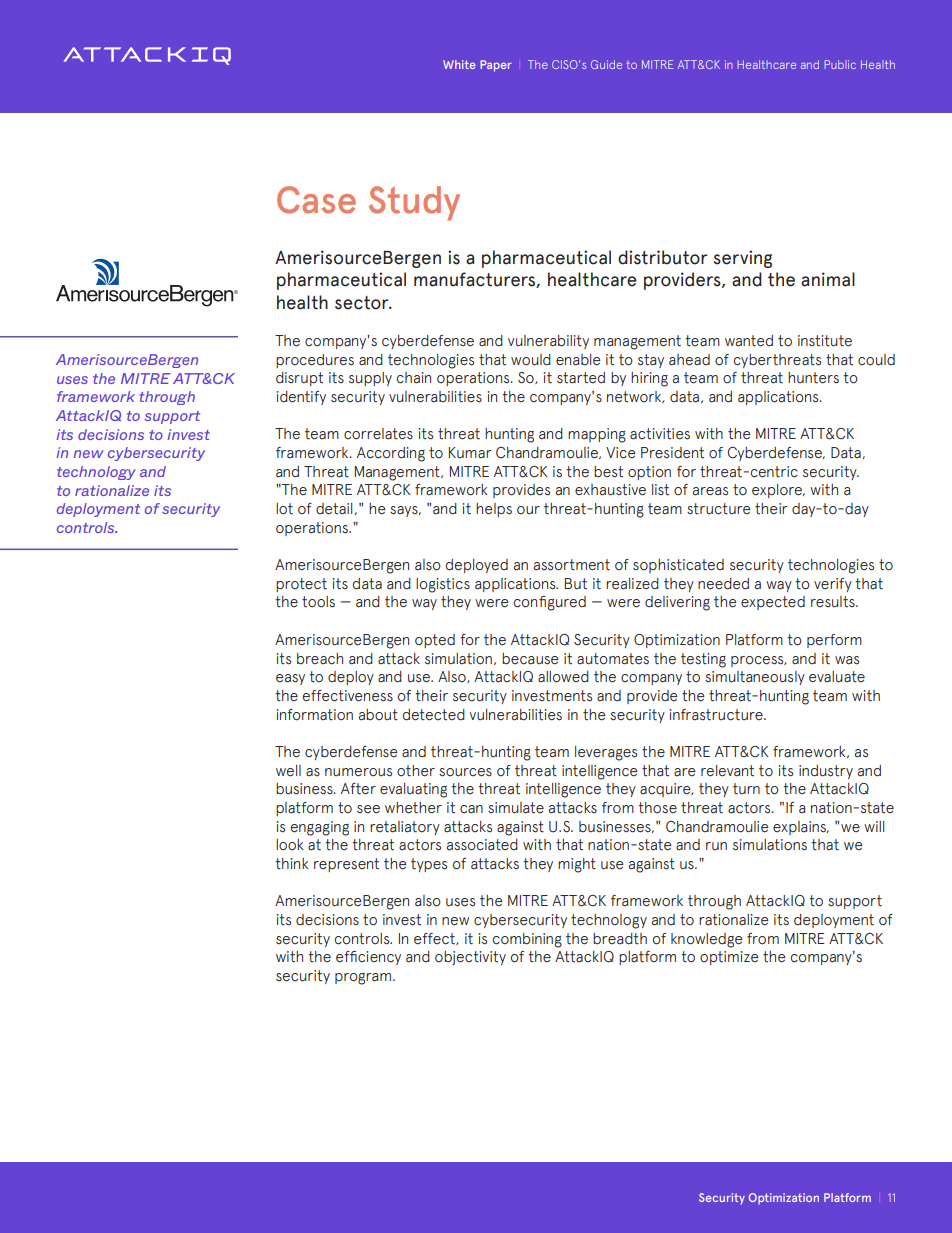  I want to click on breadth, so click(620, 939).
